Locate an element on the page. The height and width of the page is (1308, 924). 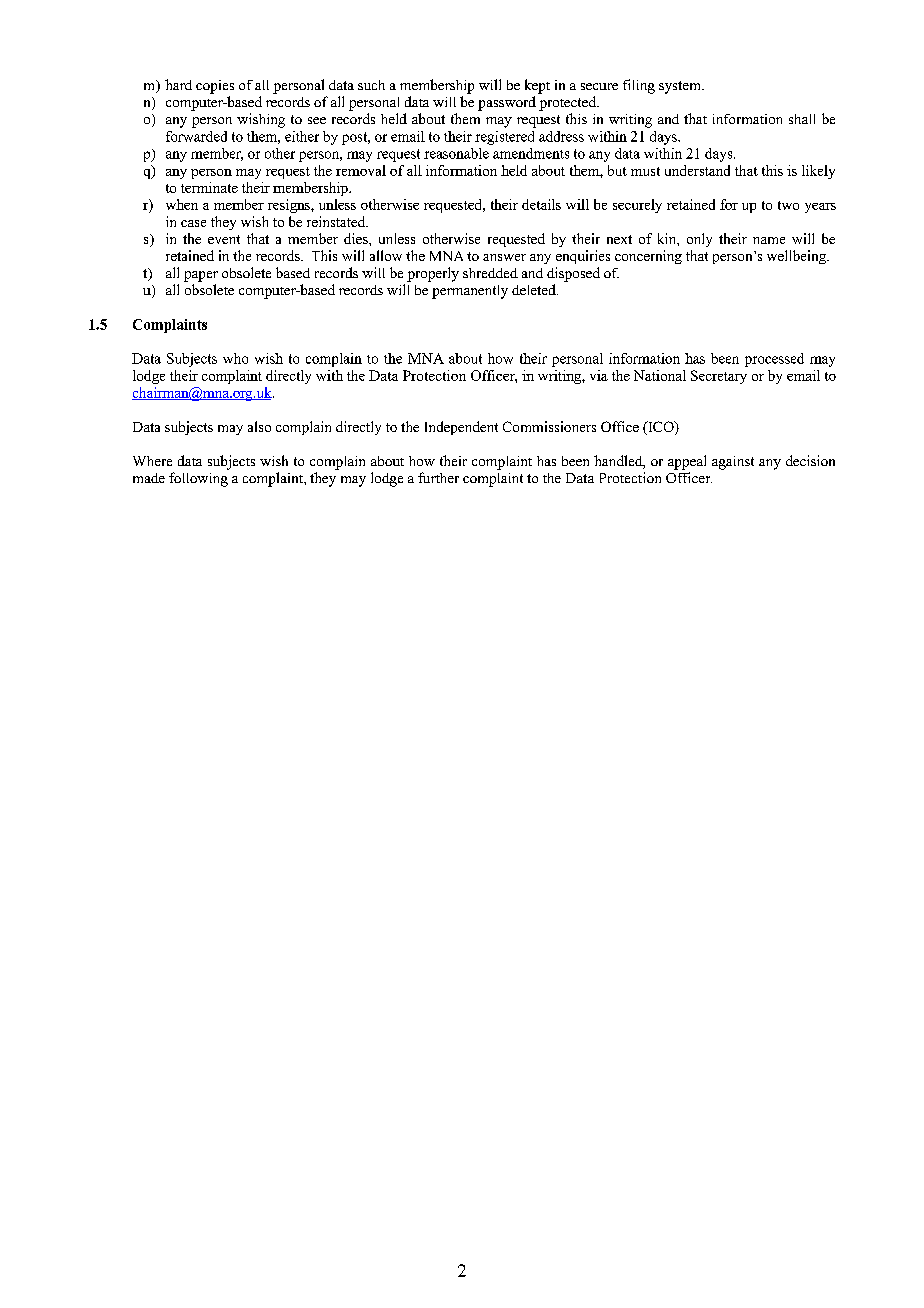
who is located at coordinates (235, 358).
